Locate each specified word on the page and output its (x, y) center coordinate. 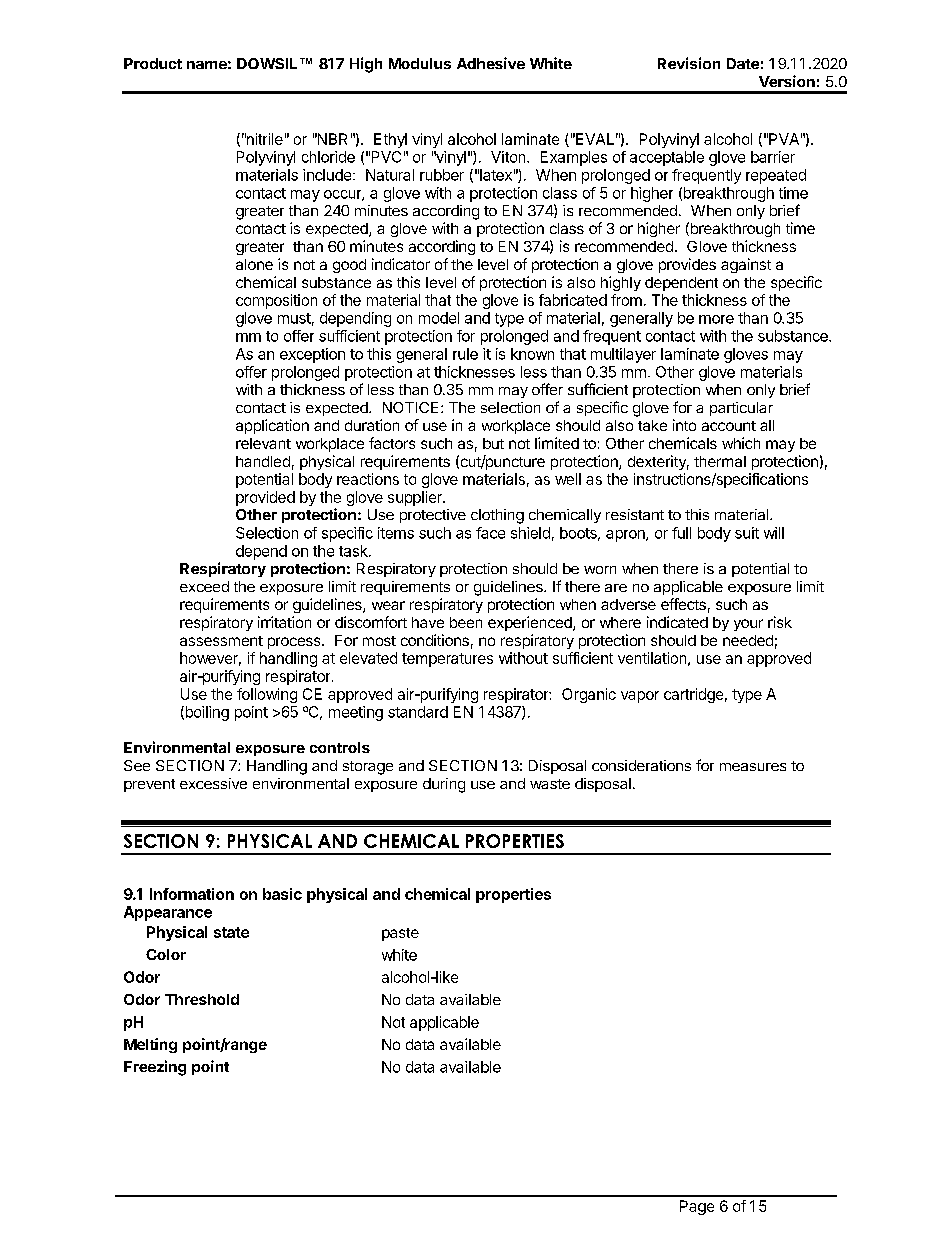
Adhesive (491, 63)
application (272, 426)
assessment (221, 641)
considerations (641, 765)
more (716, 319)
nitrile (264, 139)
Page (697, 1207)
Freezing (155, 1068)
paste (400, 934)
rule (465, 354)
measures (753, 767)
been (466, 622)
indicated (677, 622)
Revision (689, 63)
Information (192, 894)
